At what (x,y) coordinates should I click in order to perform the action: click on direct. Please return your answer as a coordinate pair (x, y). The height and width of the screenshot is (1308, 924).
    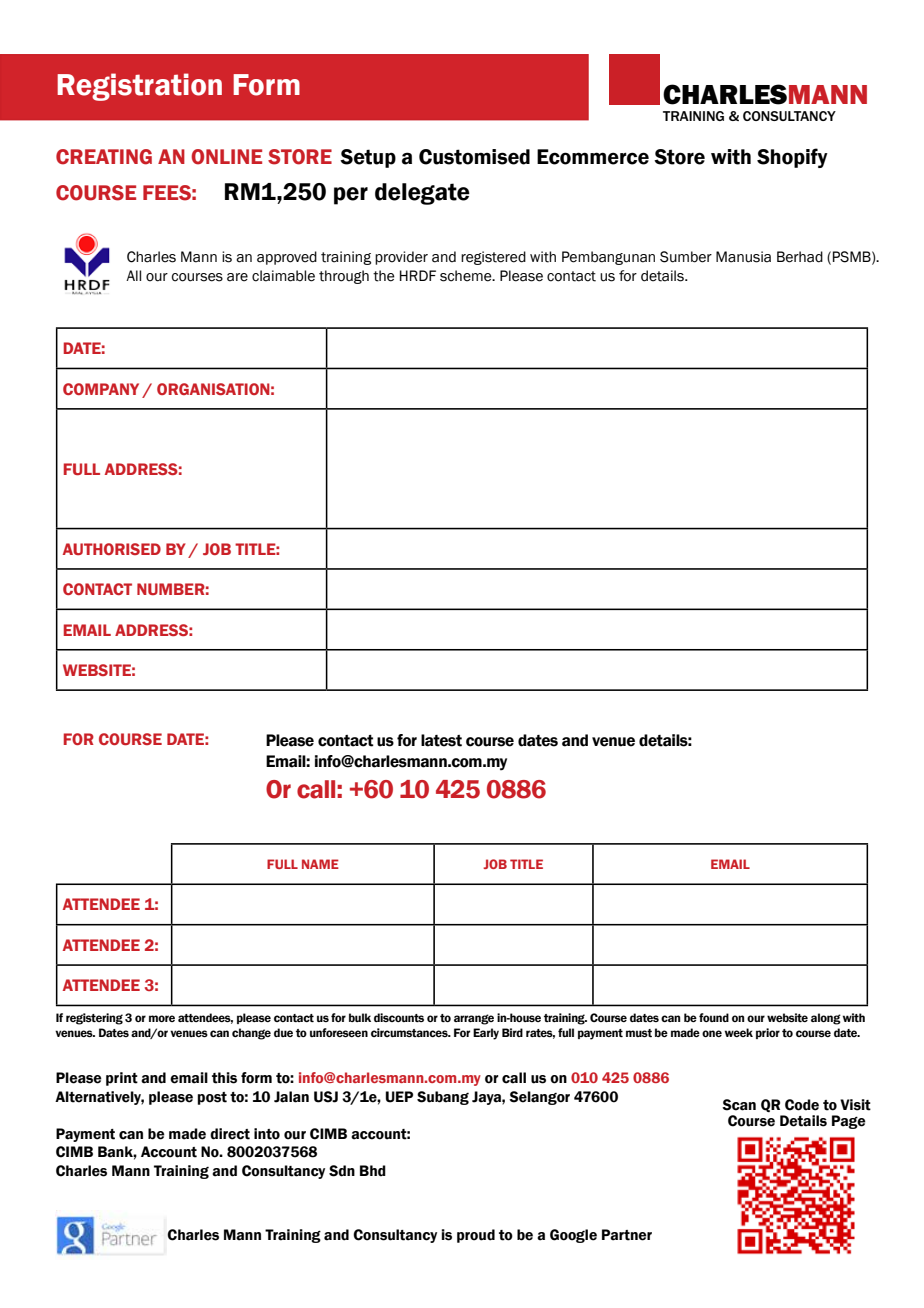
    Looking at the image, I should click on (230, 1134).
